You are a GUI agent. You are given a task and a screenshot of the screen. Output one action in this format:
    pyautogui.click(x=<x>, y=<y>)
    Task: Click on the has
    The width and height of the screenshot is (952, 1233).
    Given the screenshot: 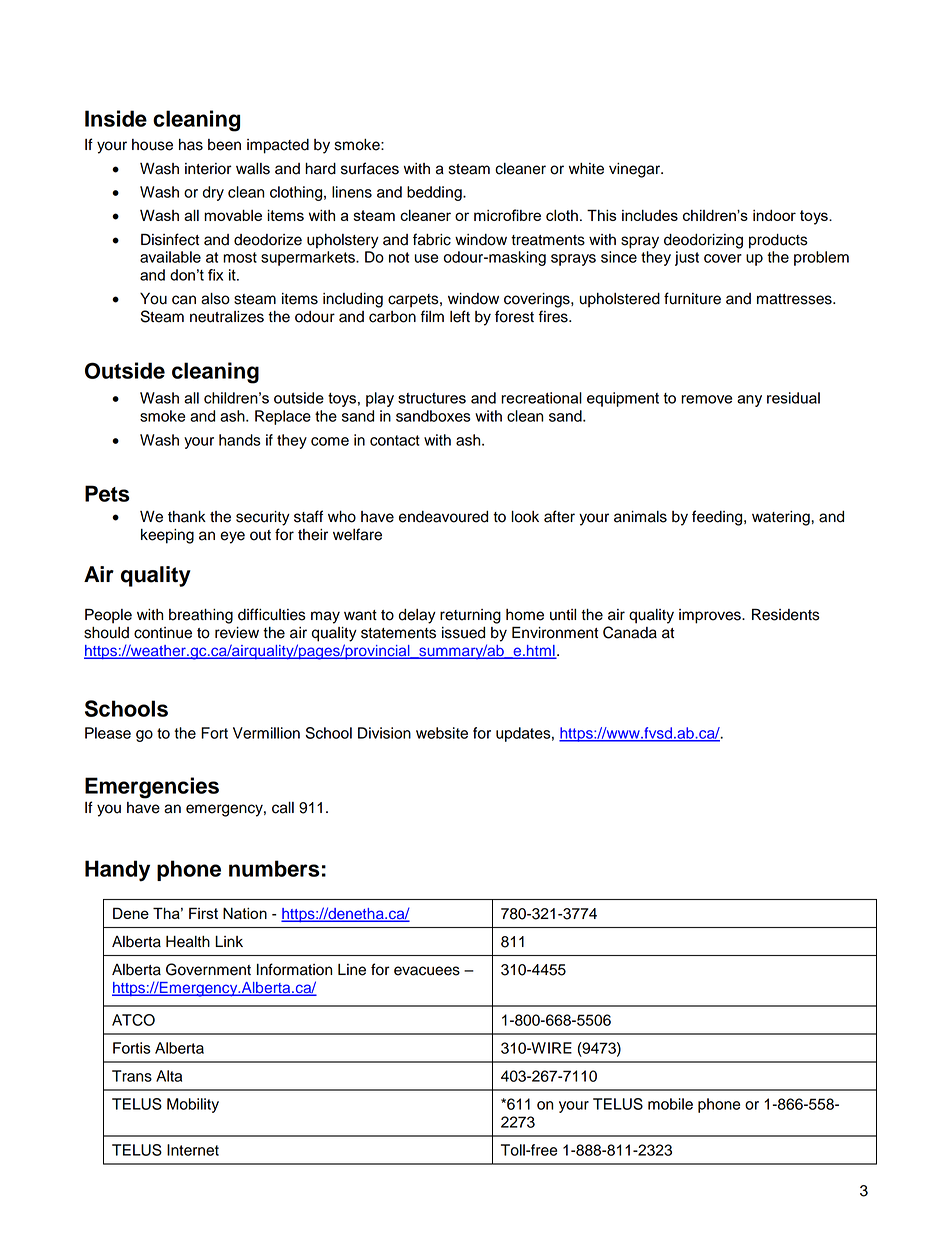 What is the action you would take?
    pyautogui.click(x=191, y=145)
